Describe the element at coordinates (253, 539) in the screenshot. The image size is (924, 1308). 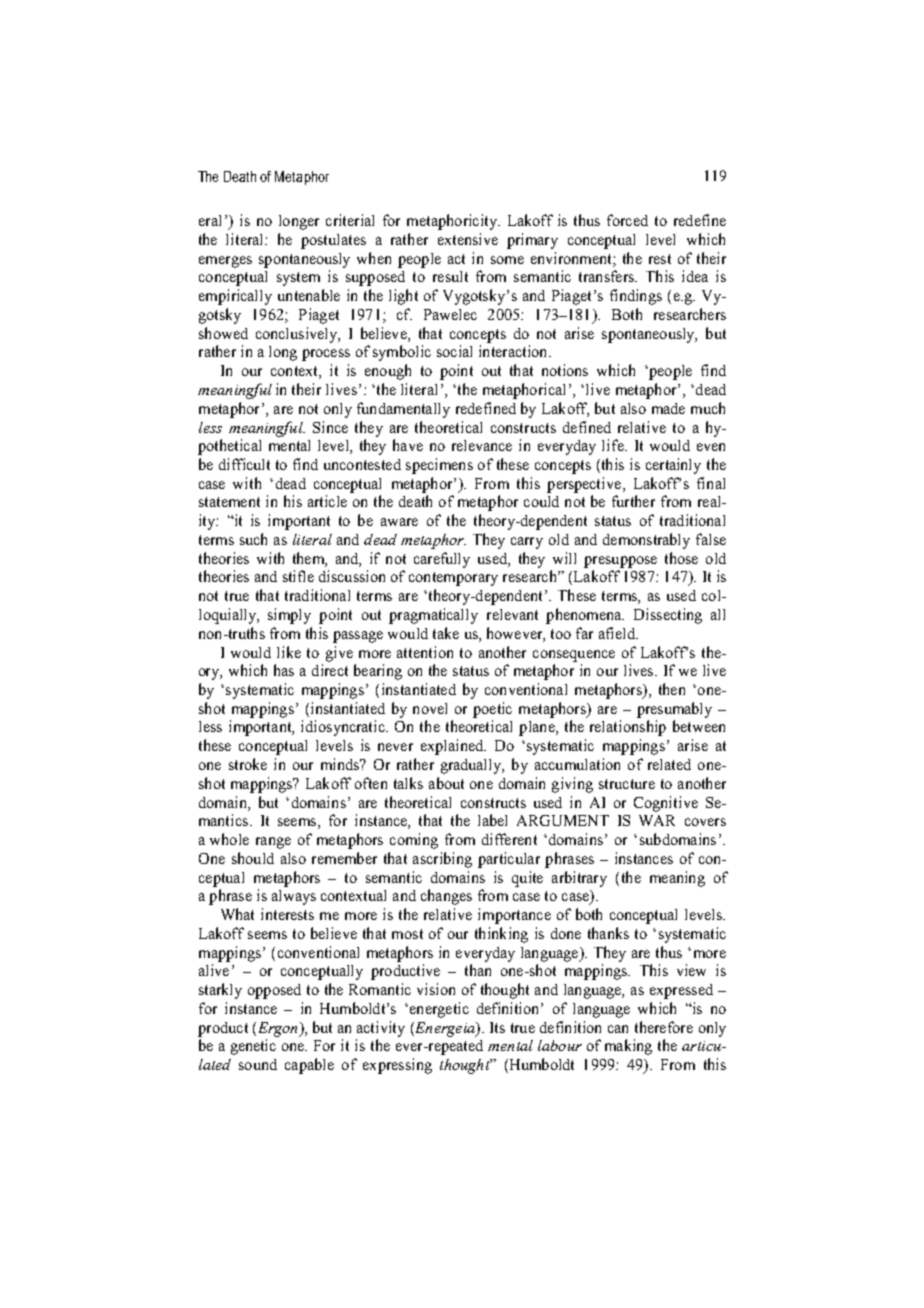
I see `such` at that location.
